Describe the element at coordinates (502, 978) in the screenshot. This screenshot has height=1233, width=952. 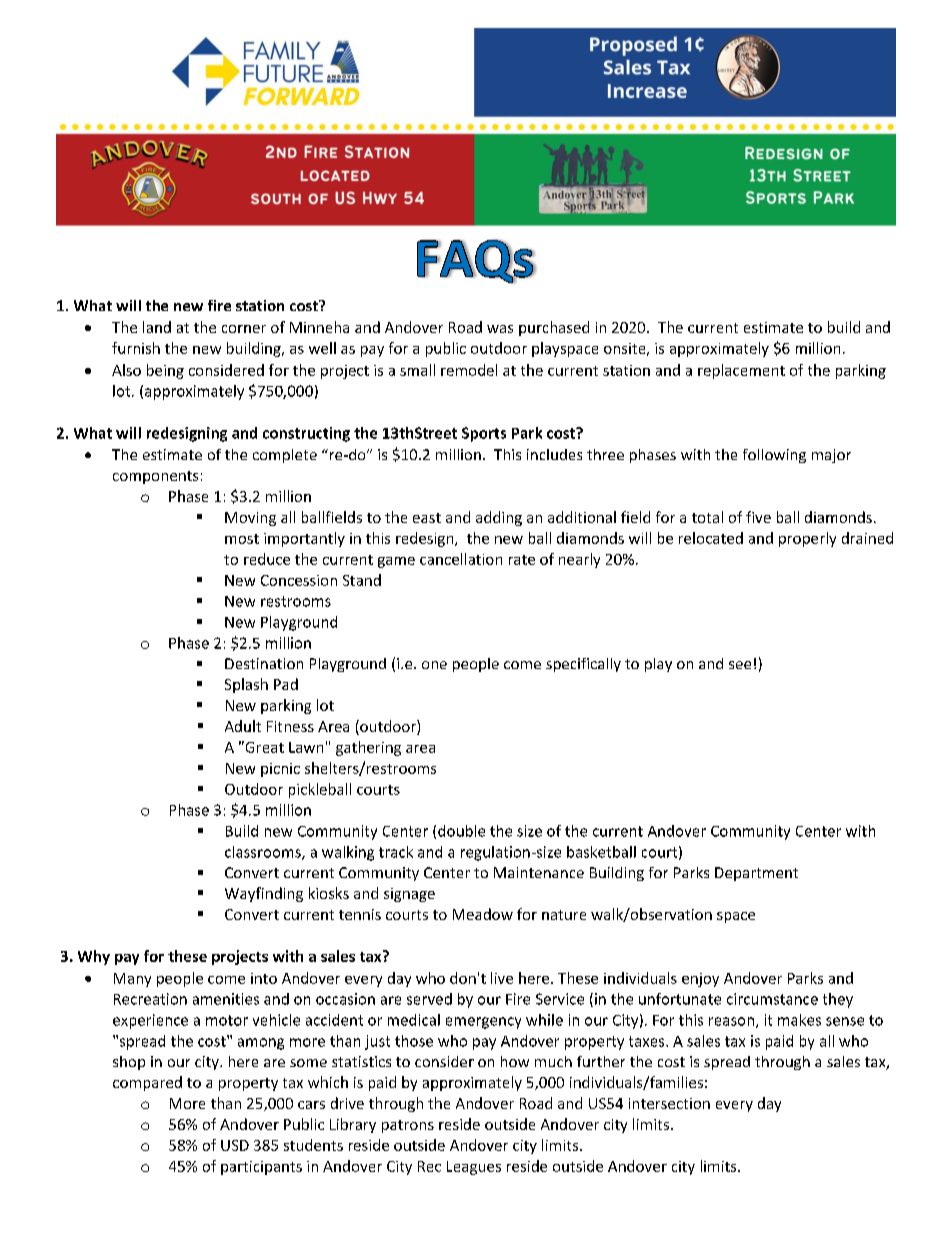
I see `live` at that location.
